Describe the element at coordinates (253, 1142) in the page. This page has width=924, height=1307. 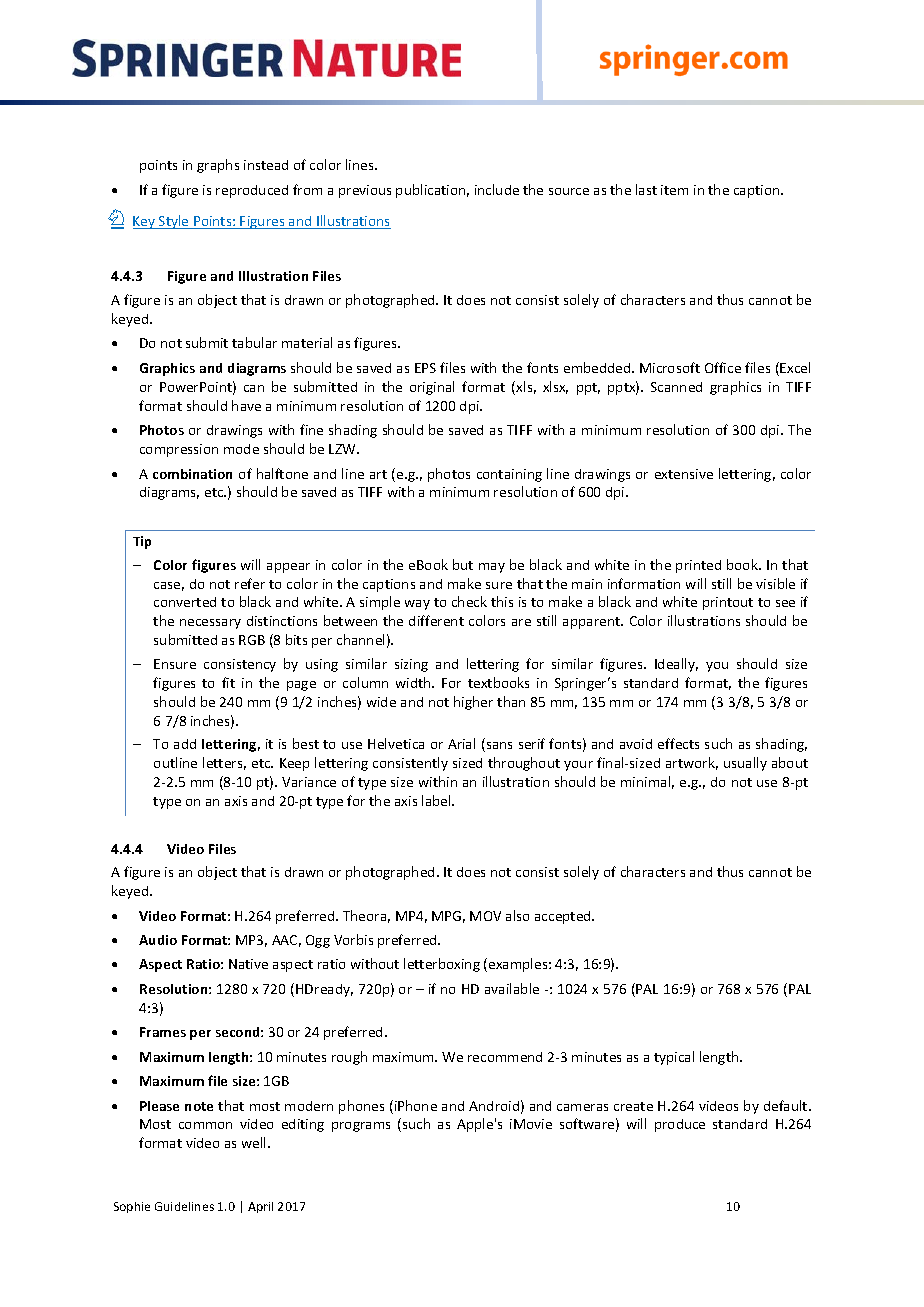
I see `well` at that location.
